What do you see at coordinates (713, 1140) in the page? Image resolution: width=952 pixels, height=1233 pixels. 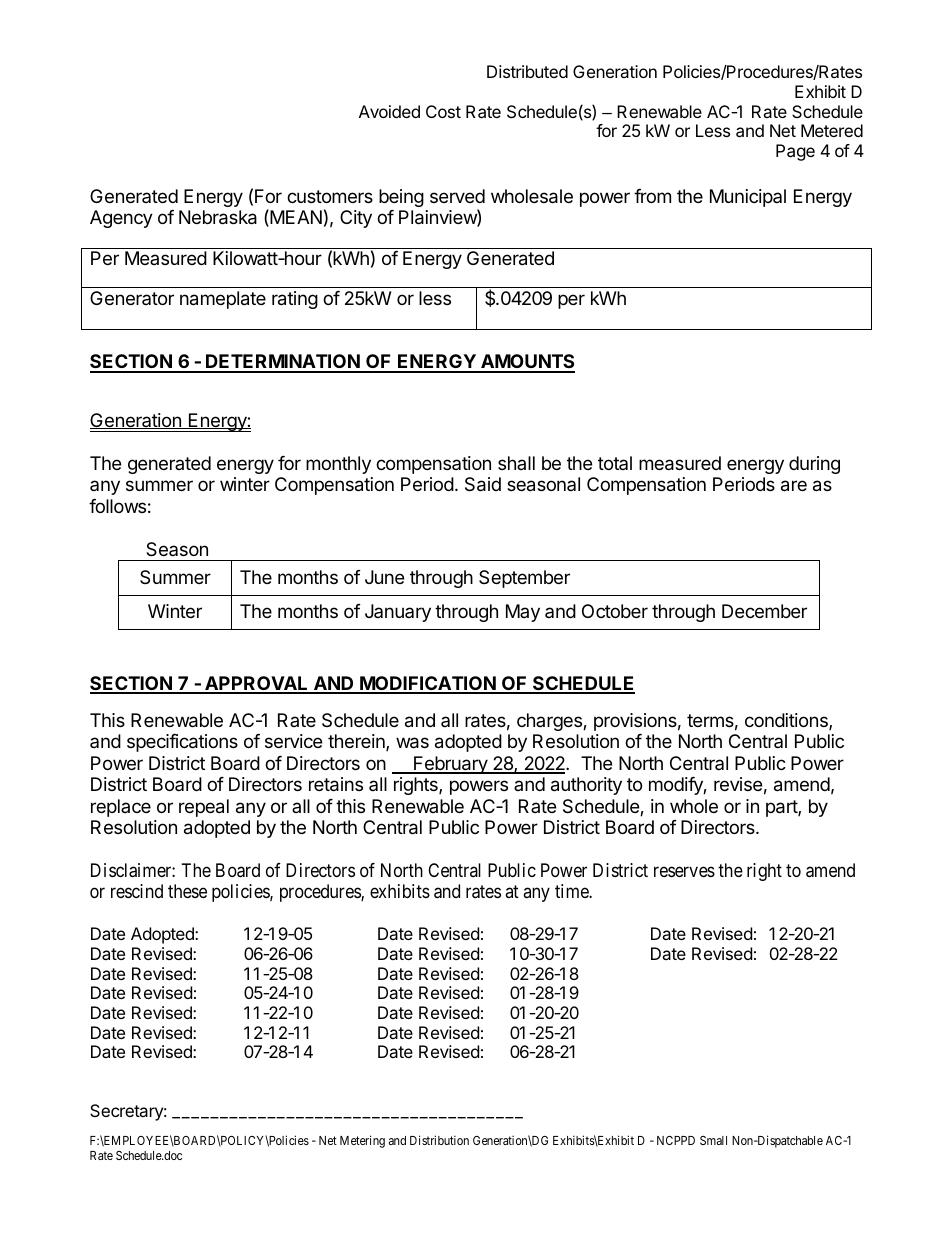 I see `Small` at bounding box center [713, 1140].
